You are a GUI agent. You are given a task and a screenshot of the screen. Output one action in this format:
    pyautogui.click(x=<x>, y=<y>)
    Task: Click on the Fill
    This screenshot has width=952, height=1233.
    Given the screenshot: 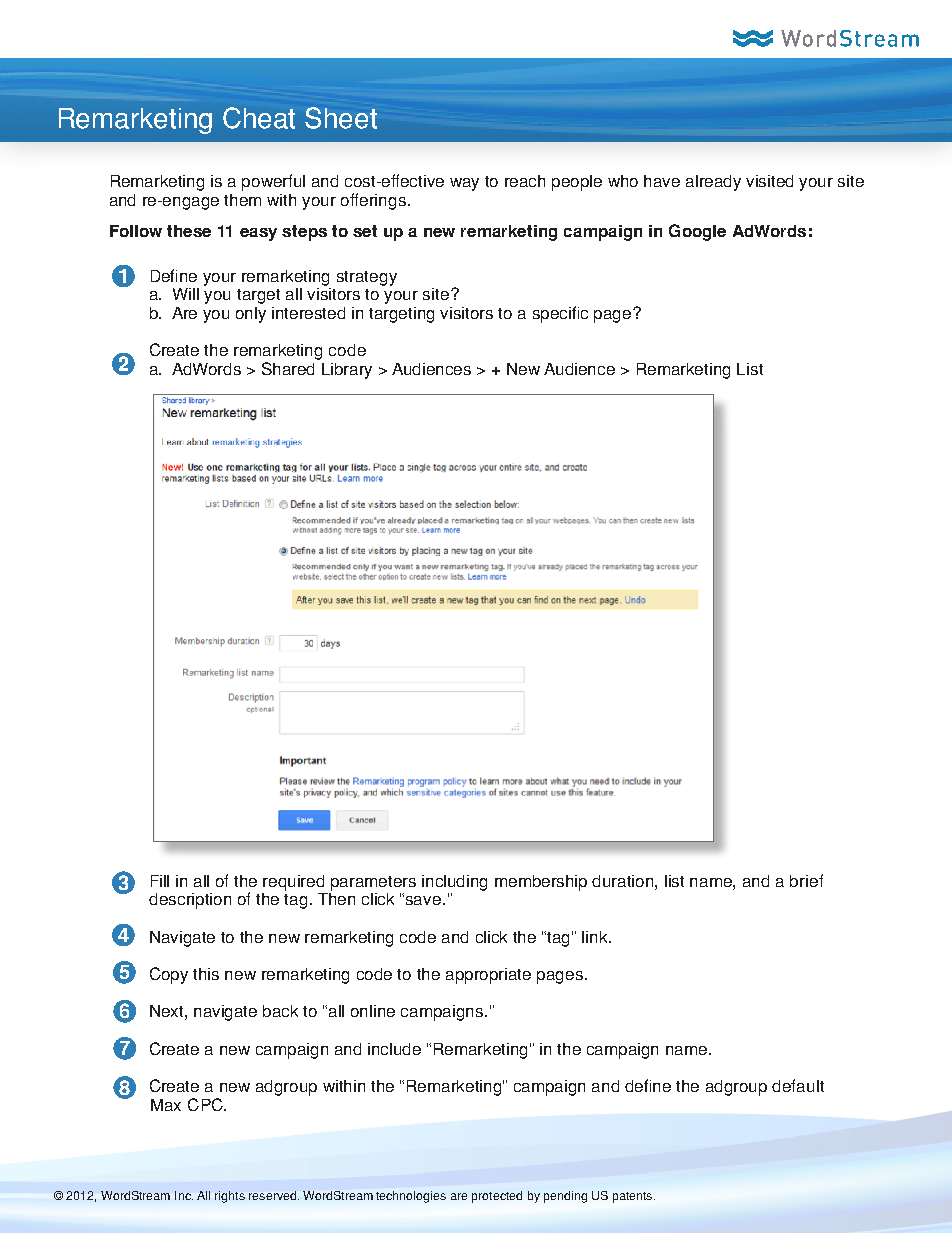 What is the action you would take?
    pyautogui.click(x=160, y=881)
